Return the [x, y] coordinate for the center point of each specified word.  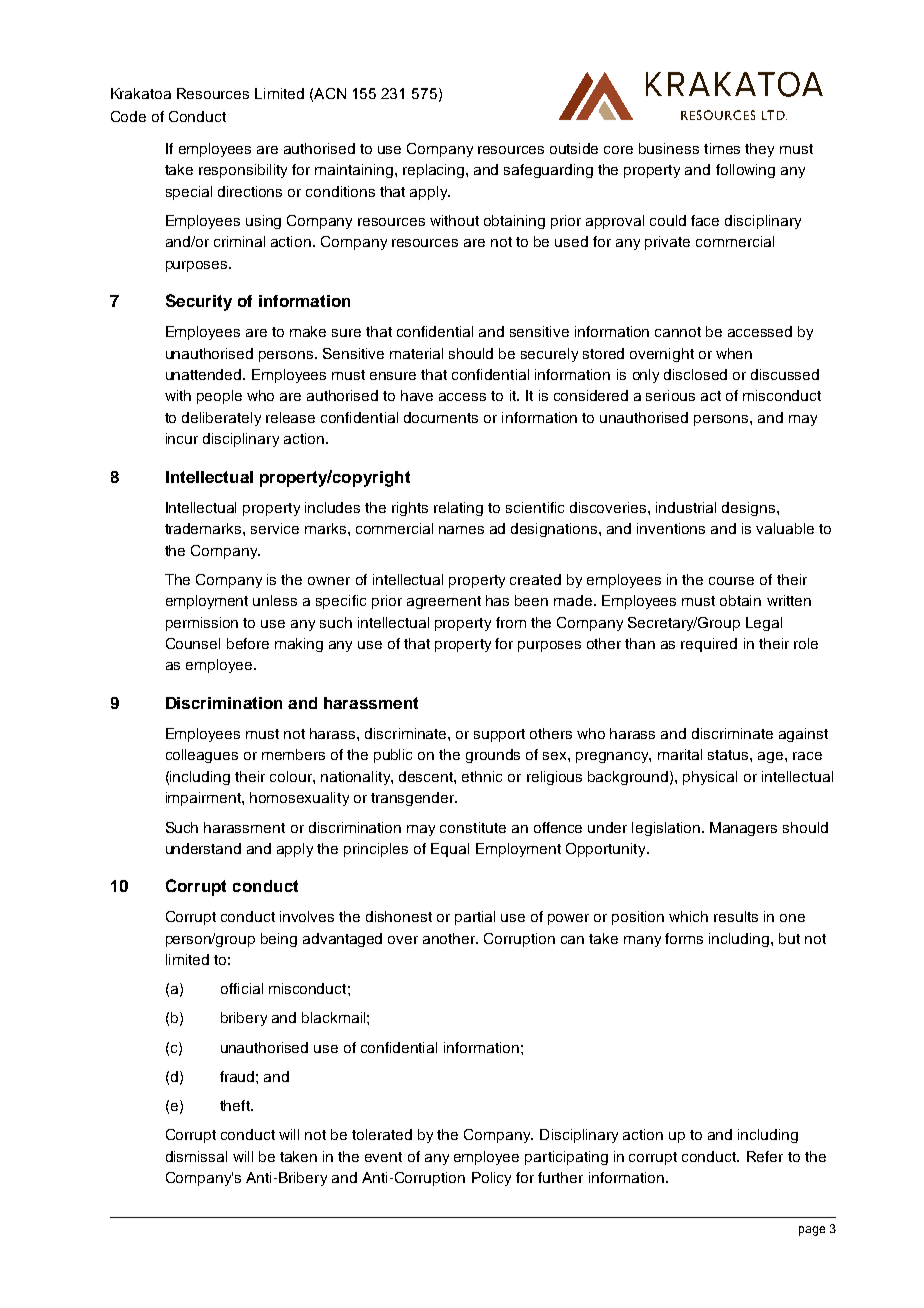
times [722, 148]
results [736, 916]
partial [475, 918]
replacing [435, 171]
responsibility [243, 171]
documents [441, 417]
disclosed [695, 374]
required [709, 645]
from [511, 622]
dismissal [196, 1156]
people [219, 397]
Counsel [193, 643]
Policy [491, 1179]
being [279, 940]
